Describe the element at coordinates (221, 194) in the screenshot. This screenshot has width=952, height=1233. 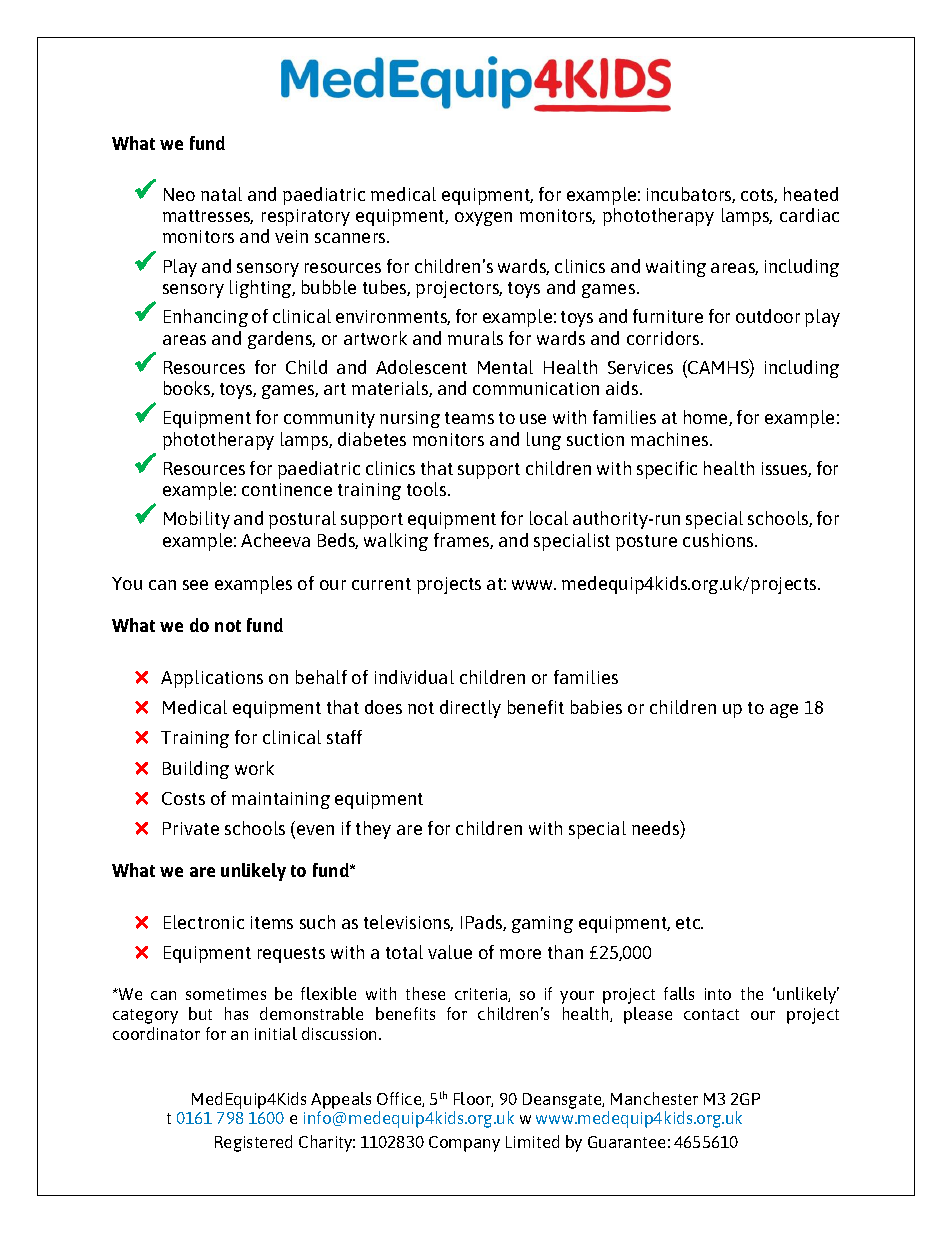
I see `natal` at that location.
